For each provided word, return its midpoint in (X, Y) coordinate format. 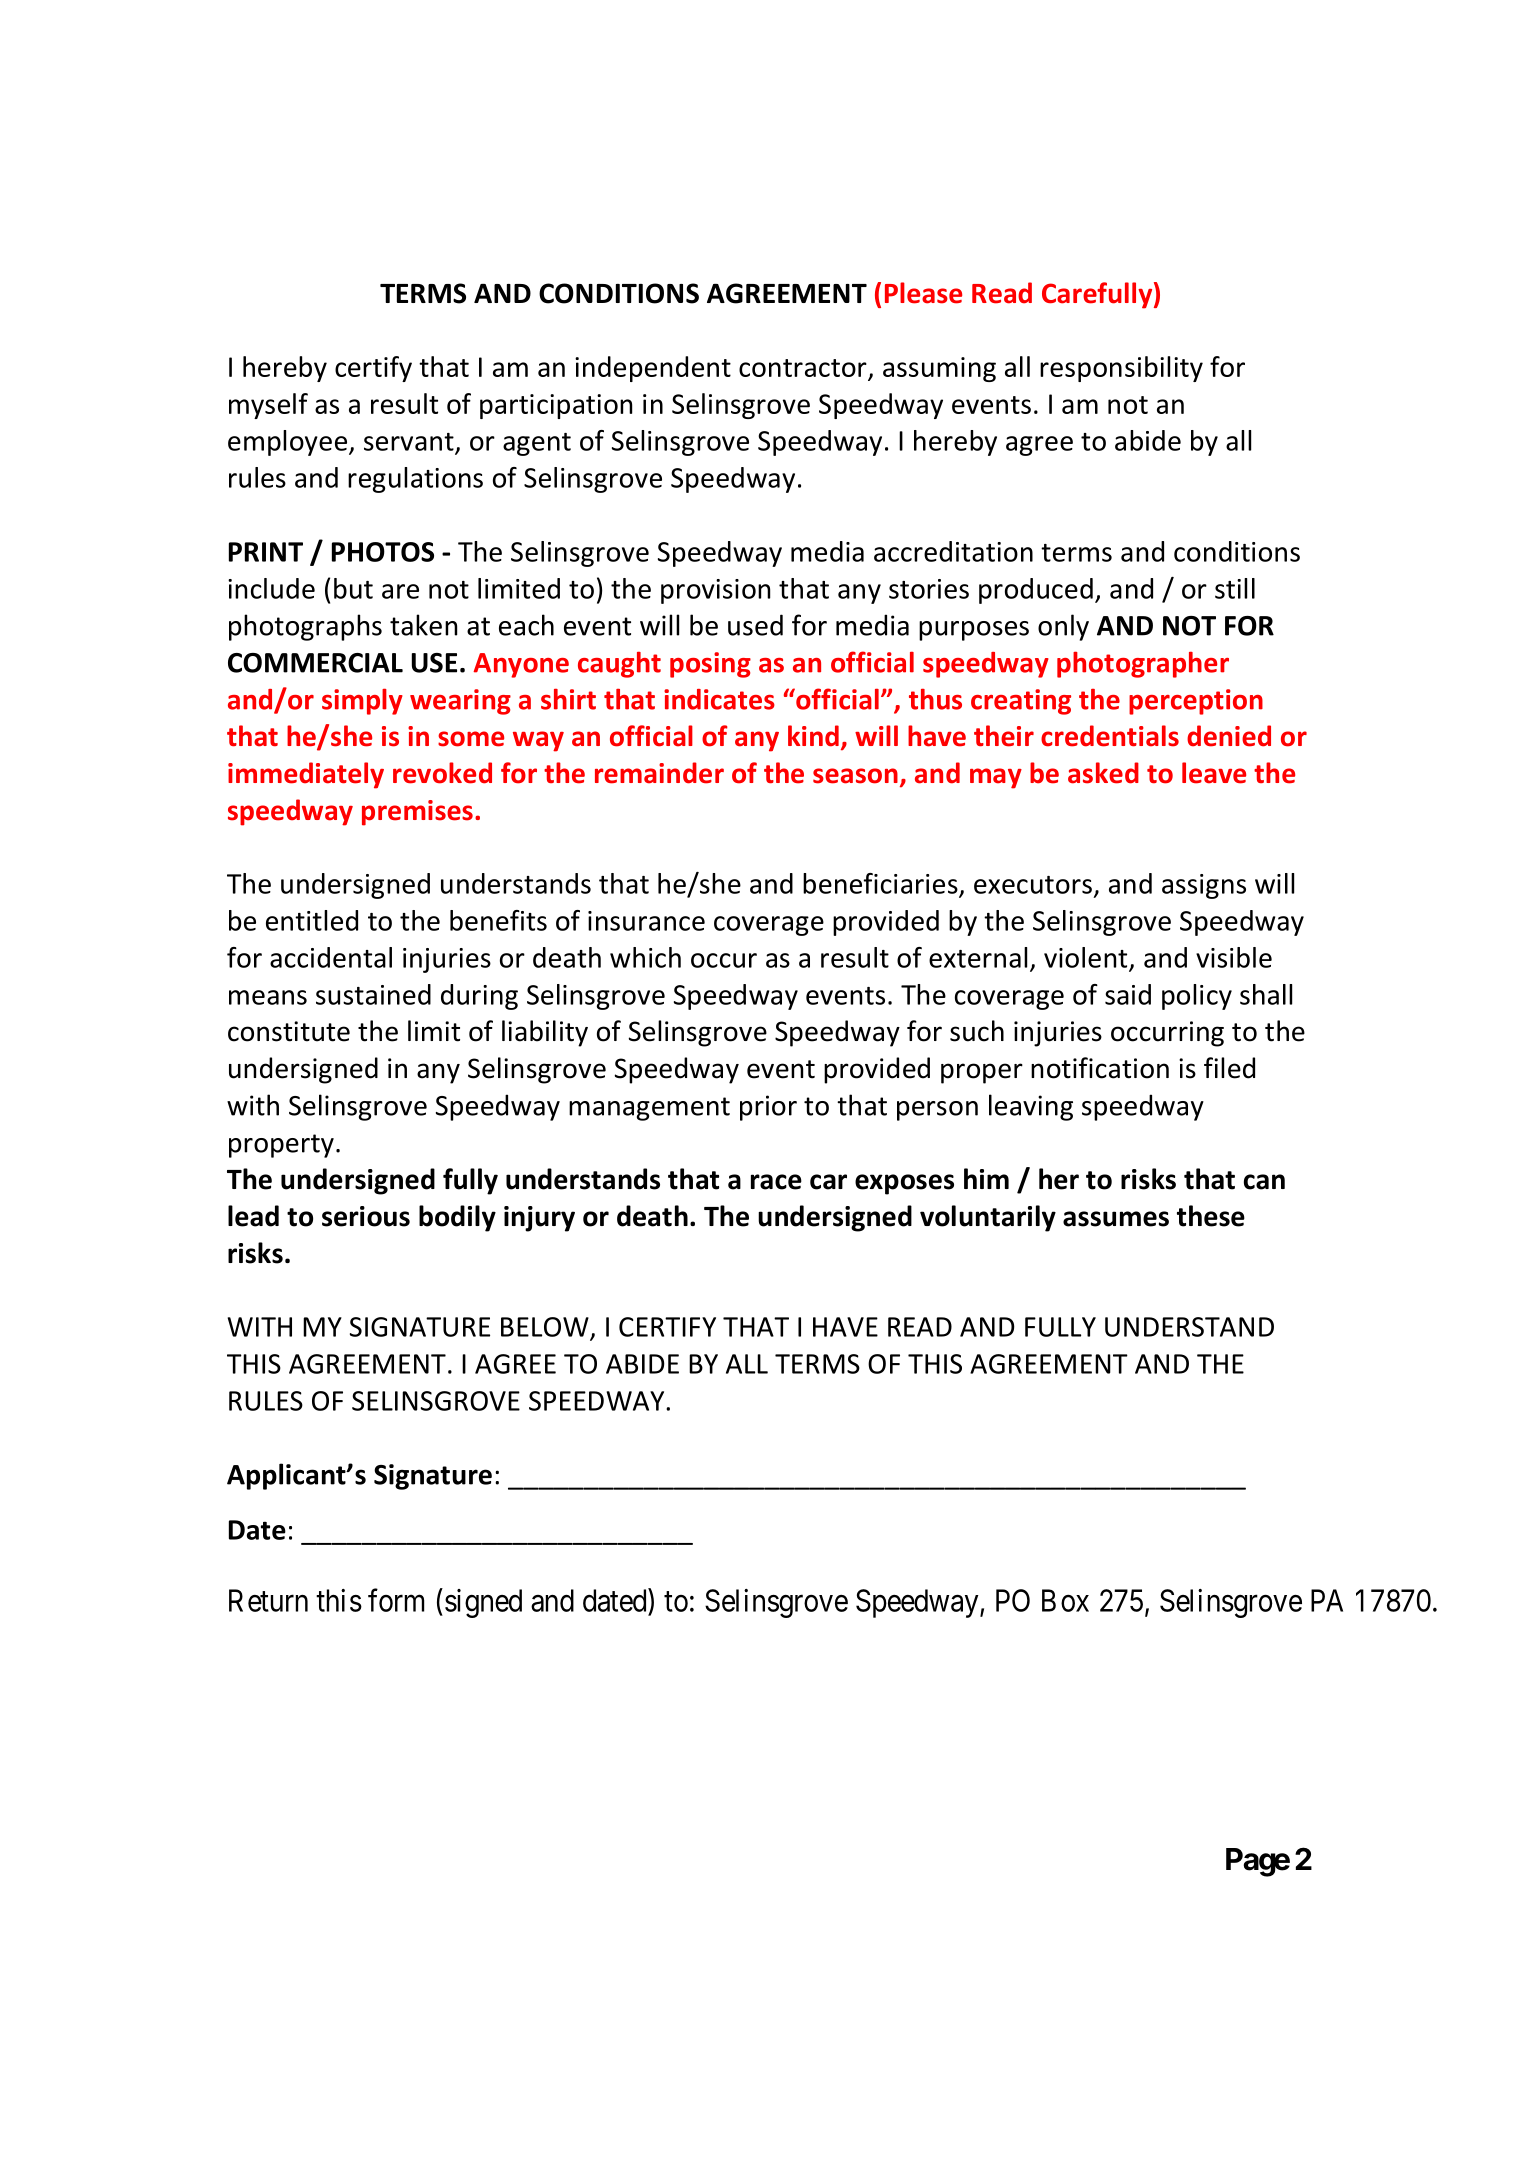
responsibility (1121, 369)
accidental (331, 957)
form (396, 1600)
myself (268, 406)
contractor (804, 369)
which (645, 957)
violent (1085, 957)
